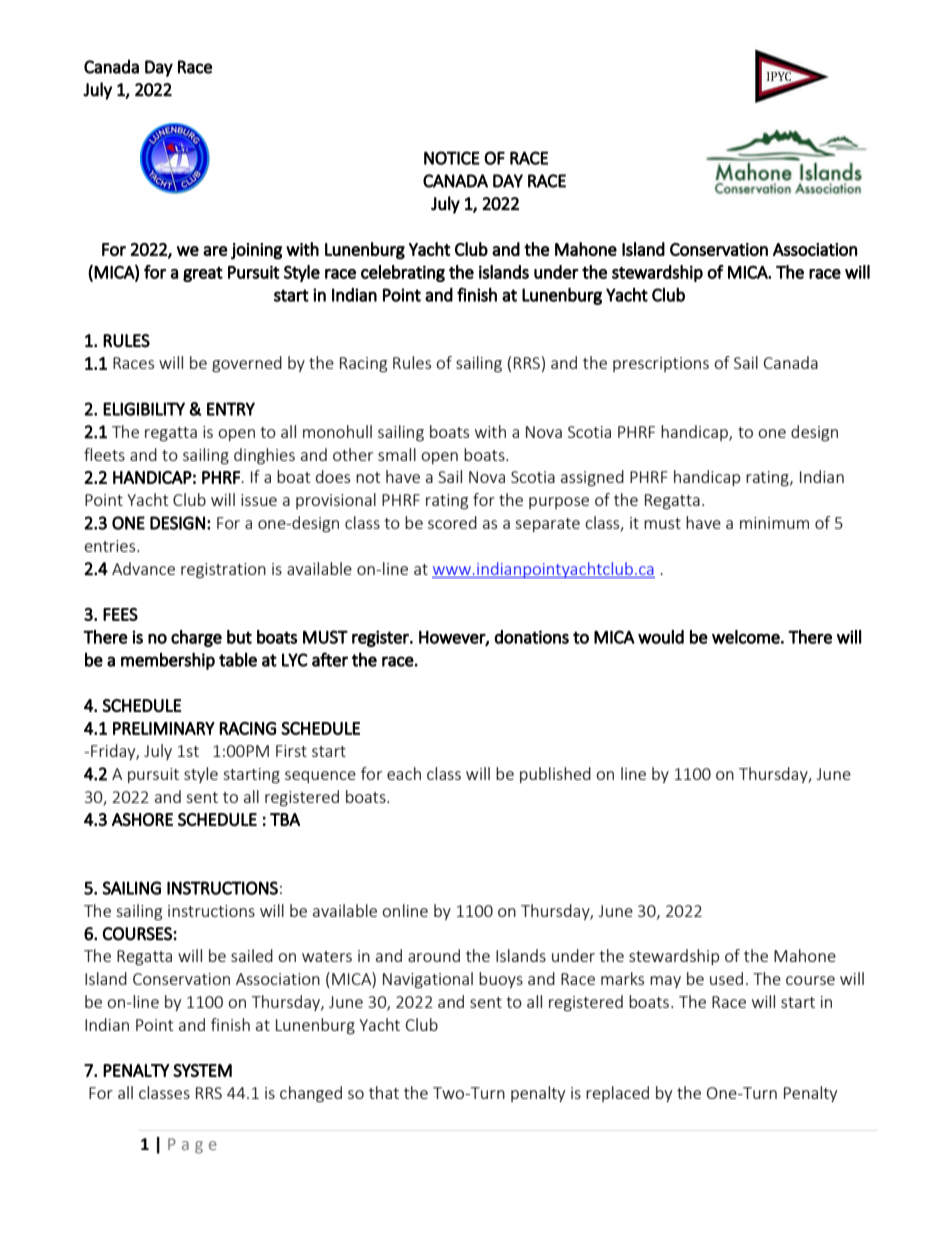  What do you see at coordinates (452, 158) in the screenshot?
I see `NOTICE` at bounding box center [452, 158].
